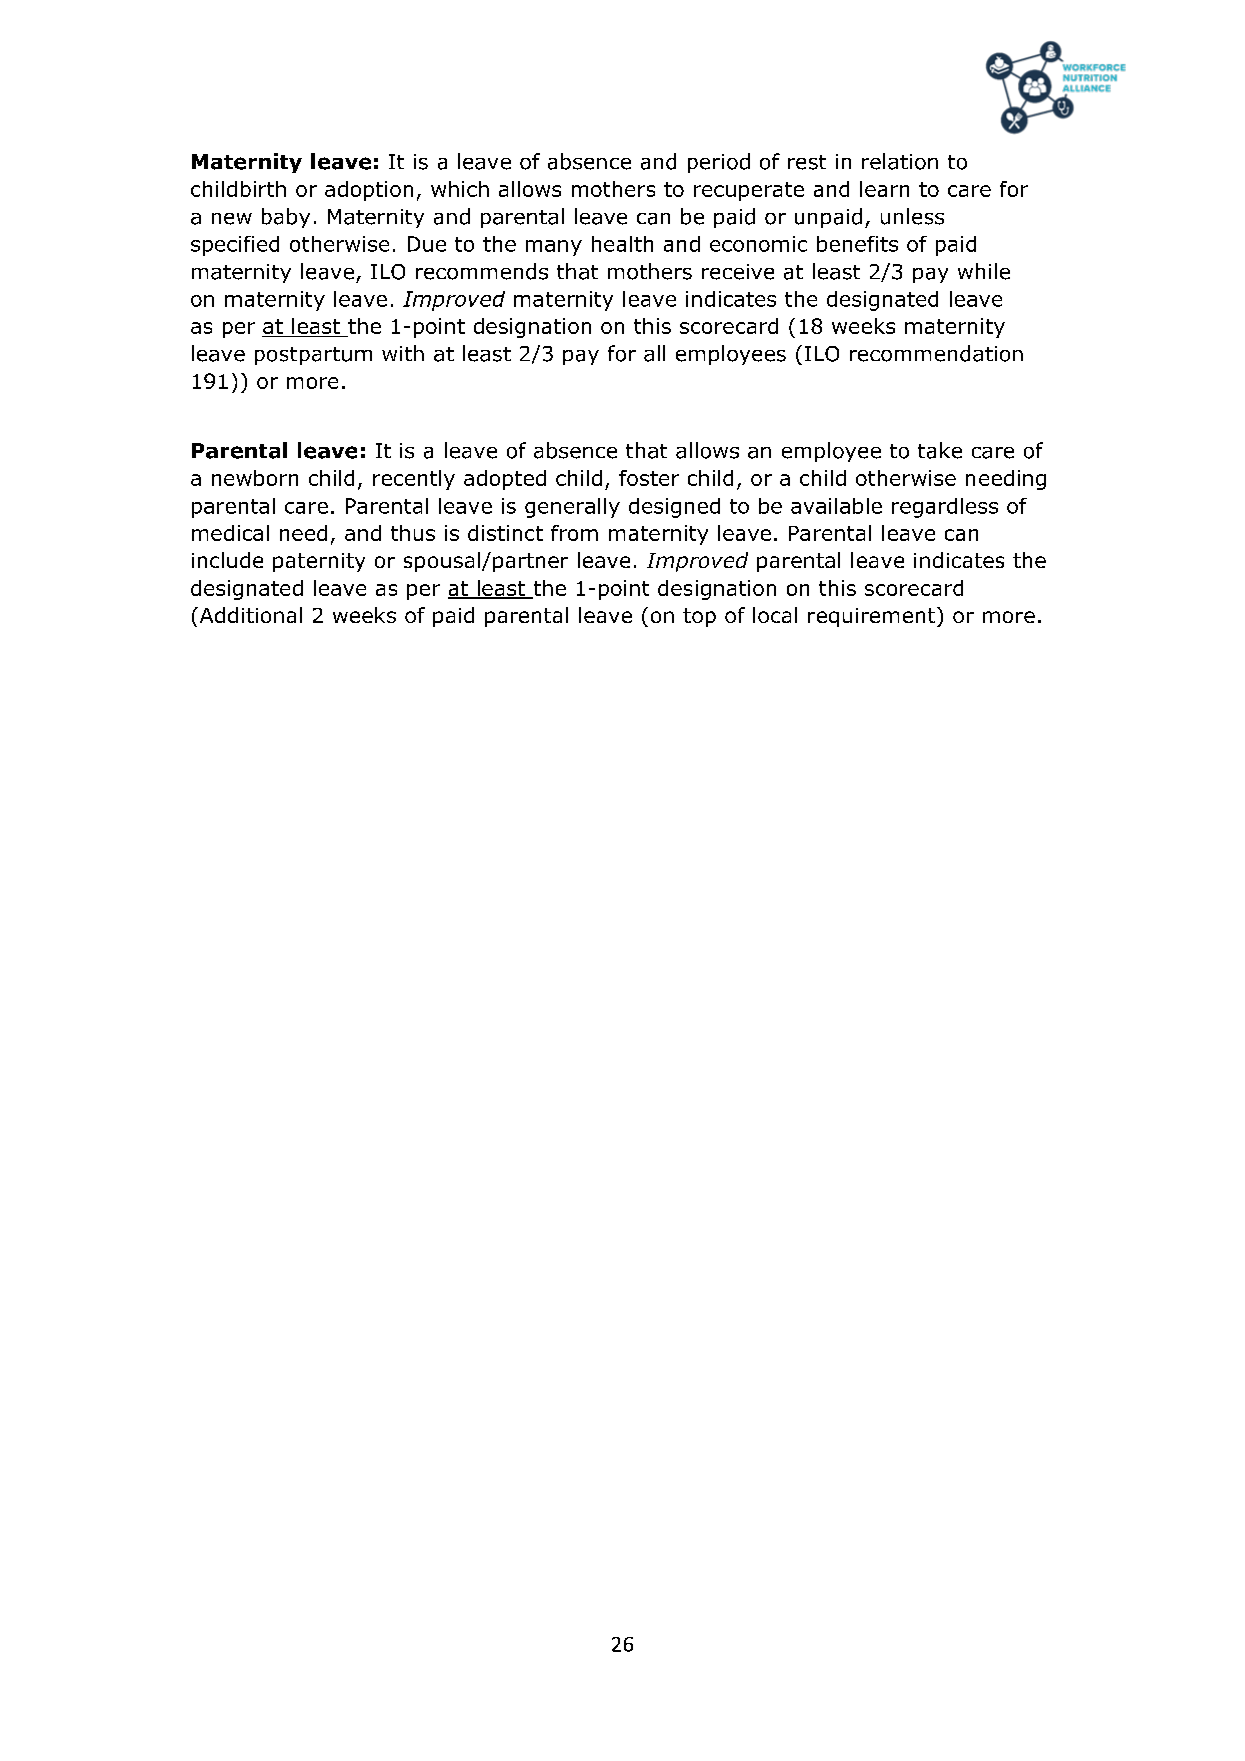 The width and height of the image is (1245, 1761). Describe the element at coordinates (719, 163) in the image. I see `period` at that location.
